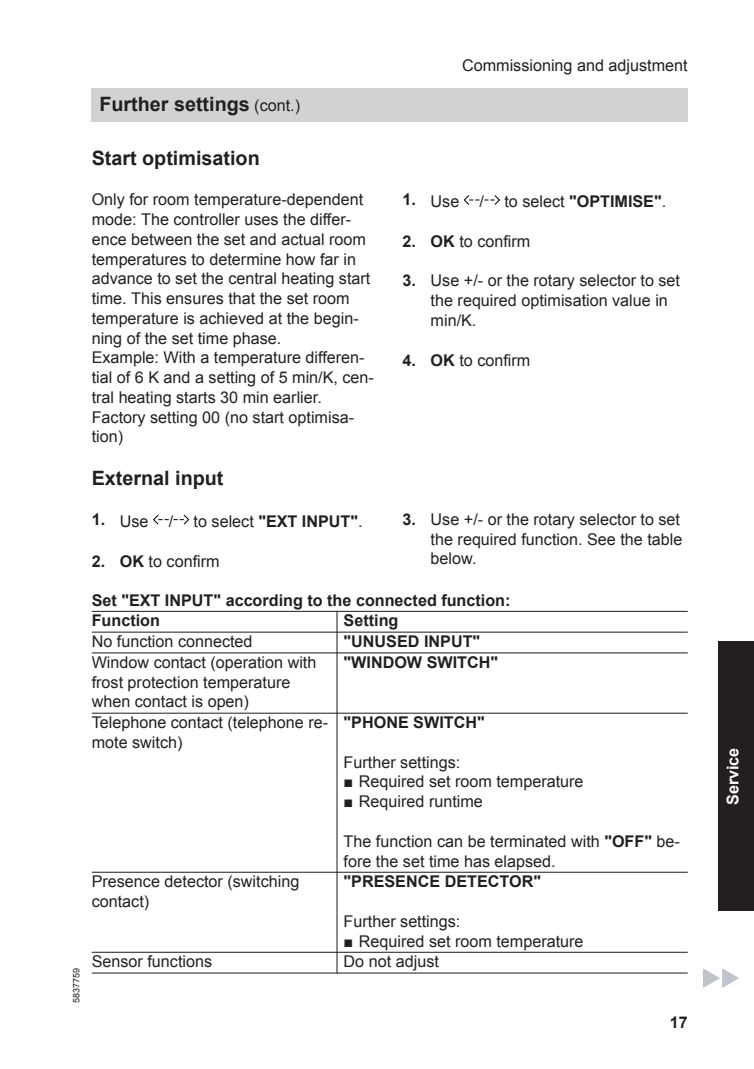  Describe the element at coordinates (108, 201) in the screenshot. I see `Only` at that location.
